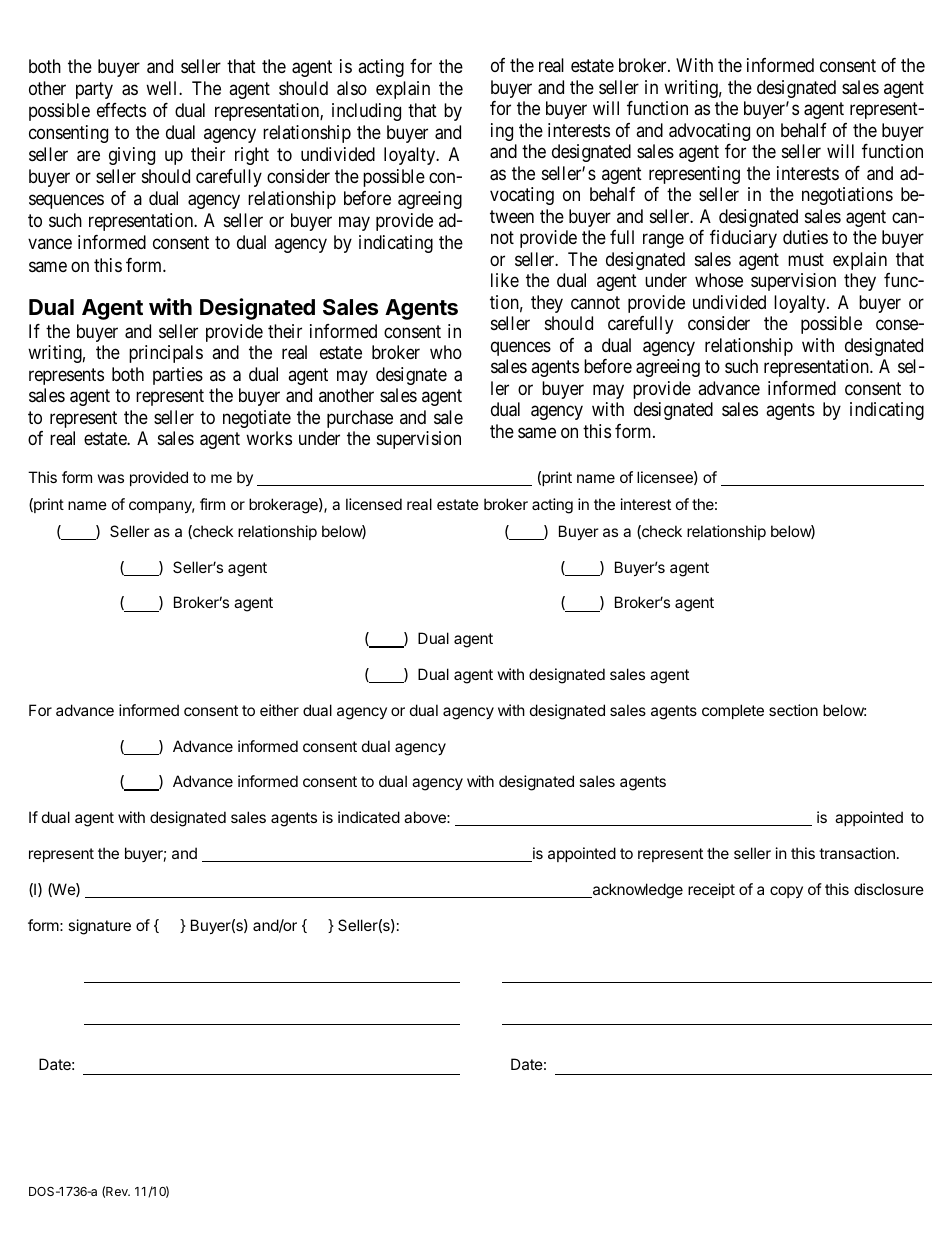 The image size is (952, 1233). What do you see at coordinates (733, 711) in the document?
I see `complete` at bounding box center [733, 711].
